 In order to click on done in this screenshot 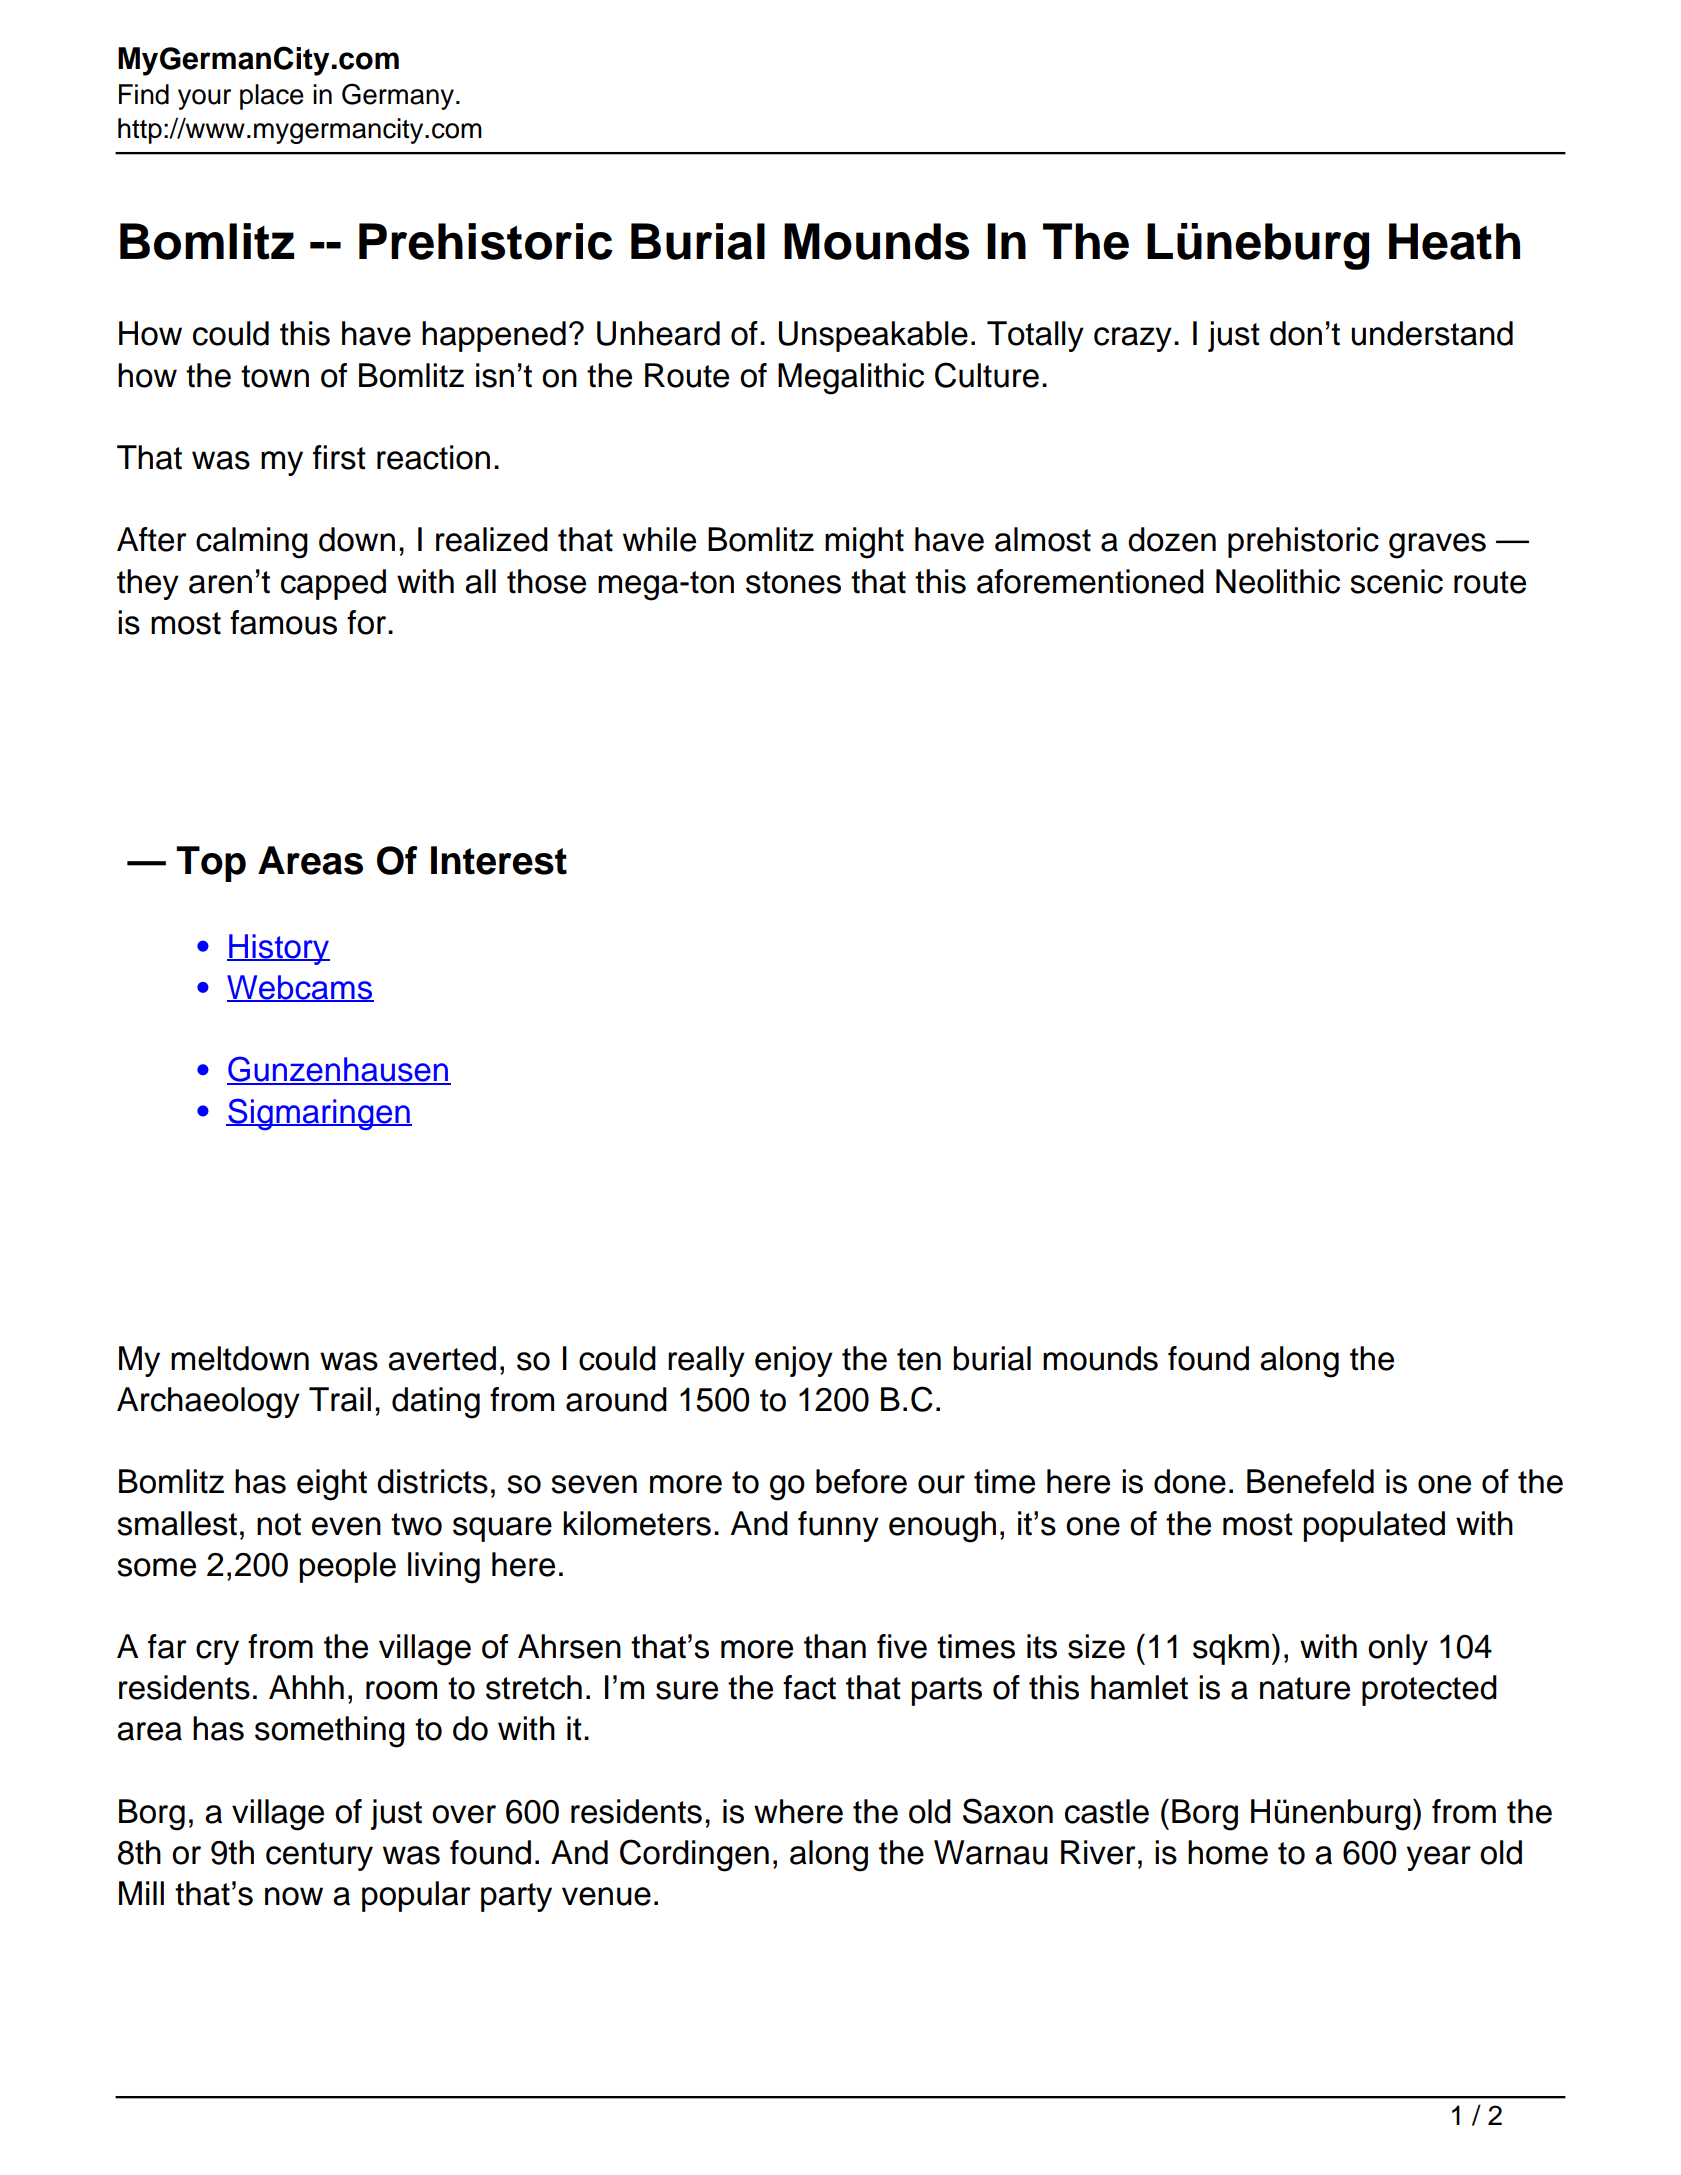, I will do `click(1190, 1481)`.
